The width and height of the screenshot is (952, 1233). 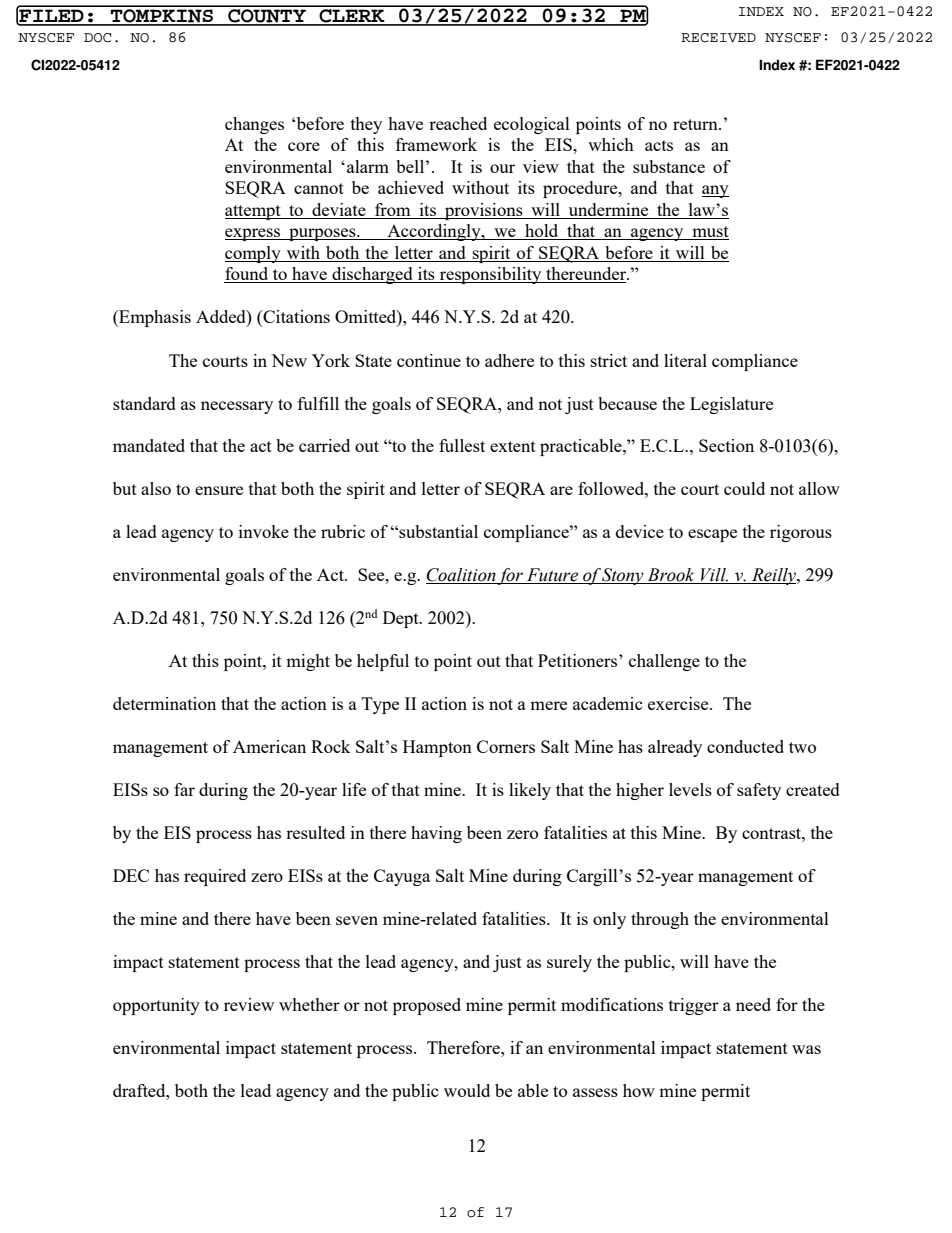 What do you see at coordinates (774, 576) in the screenshot?
I see `Reilly` at bounding box center [774, 576].
